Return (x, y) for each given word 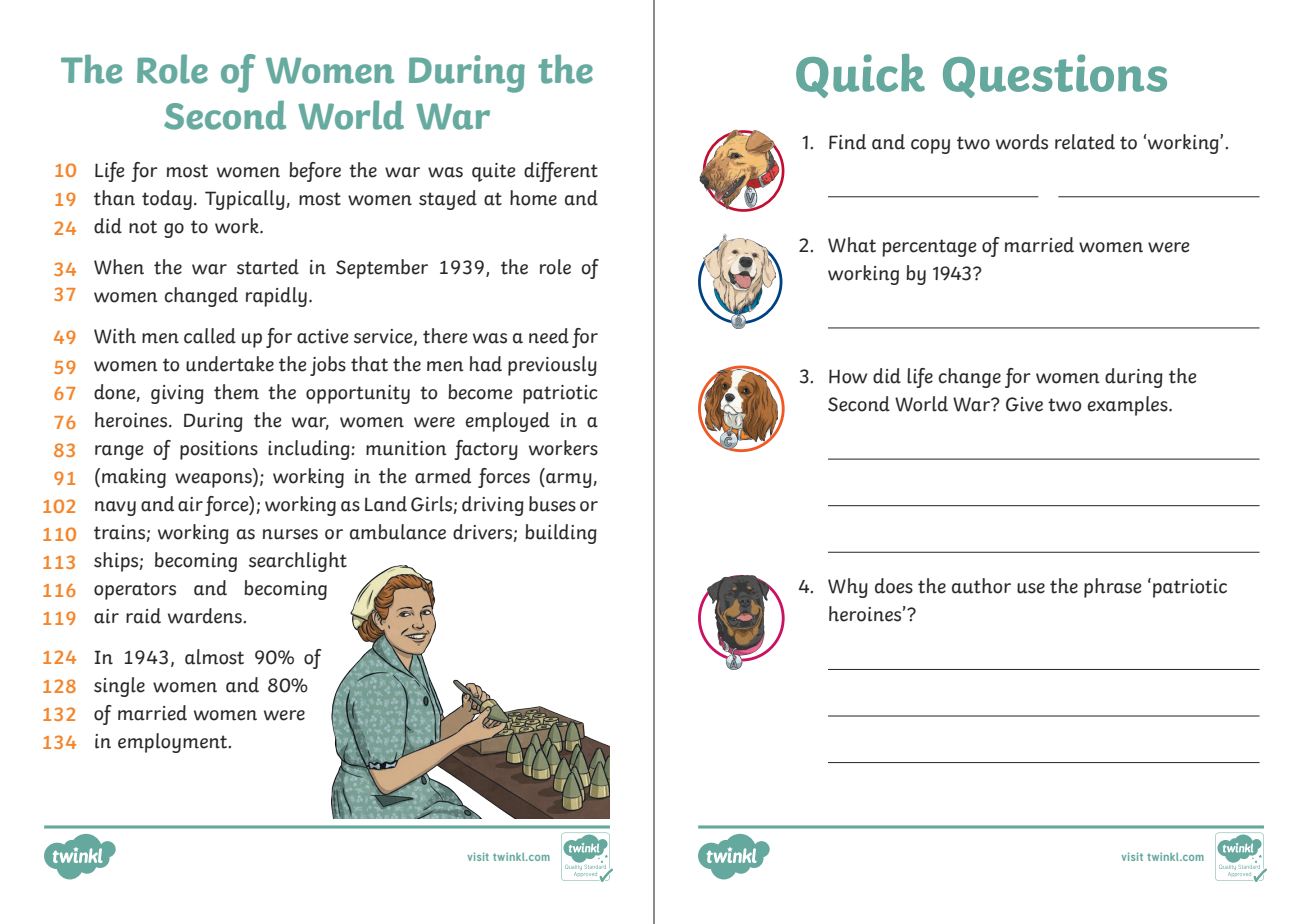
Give (1024, 404)
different (561, 172)
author (981, 586)
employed (508, 422)
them (236, 392)
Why (848, 588)
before (315, 172)
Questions (1055, 76)
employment (174, 743)
